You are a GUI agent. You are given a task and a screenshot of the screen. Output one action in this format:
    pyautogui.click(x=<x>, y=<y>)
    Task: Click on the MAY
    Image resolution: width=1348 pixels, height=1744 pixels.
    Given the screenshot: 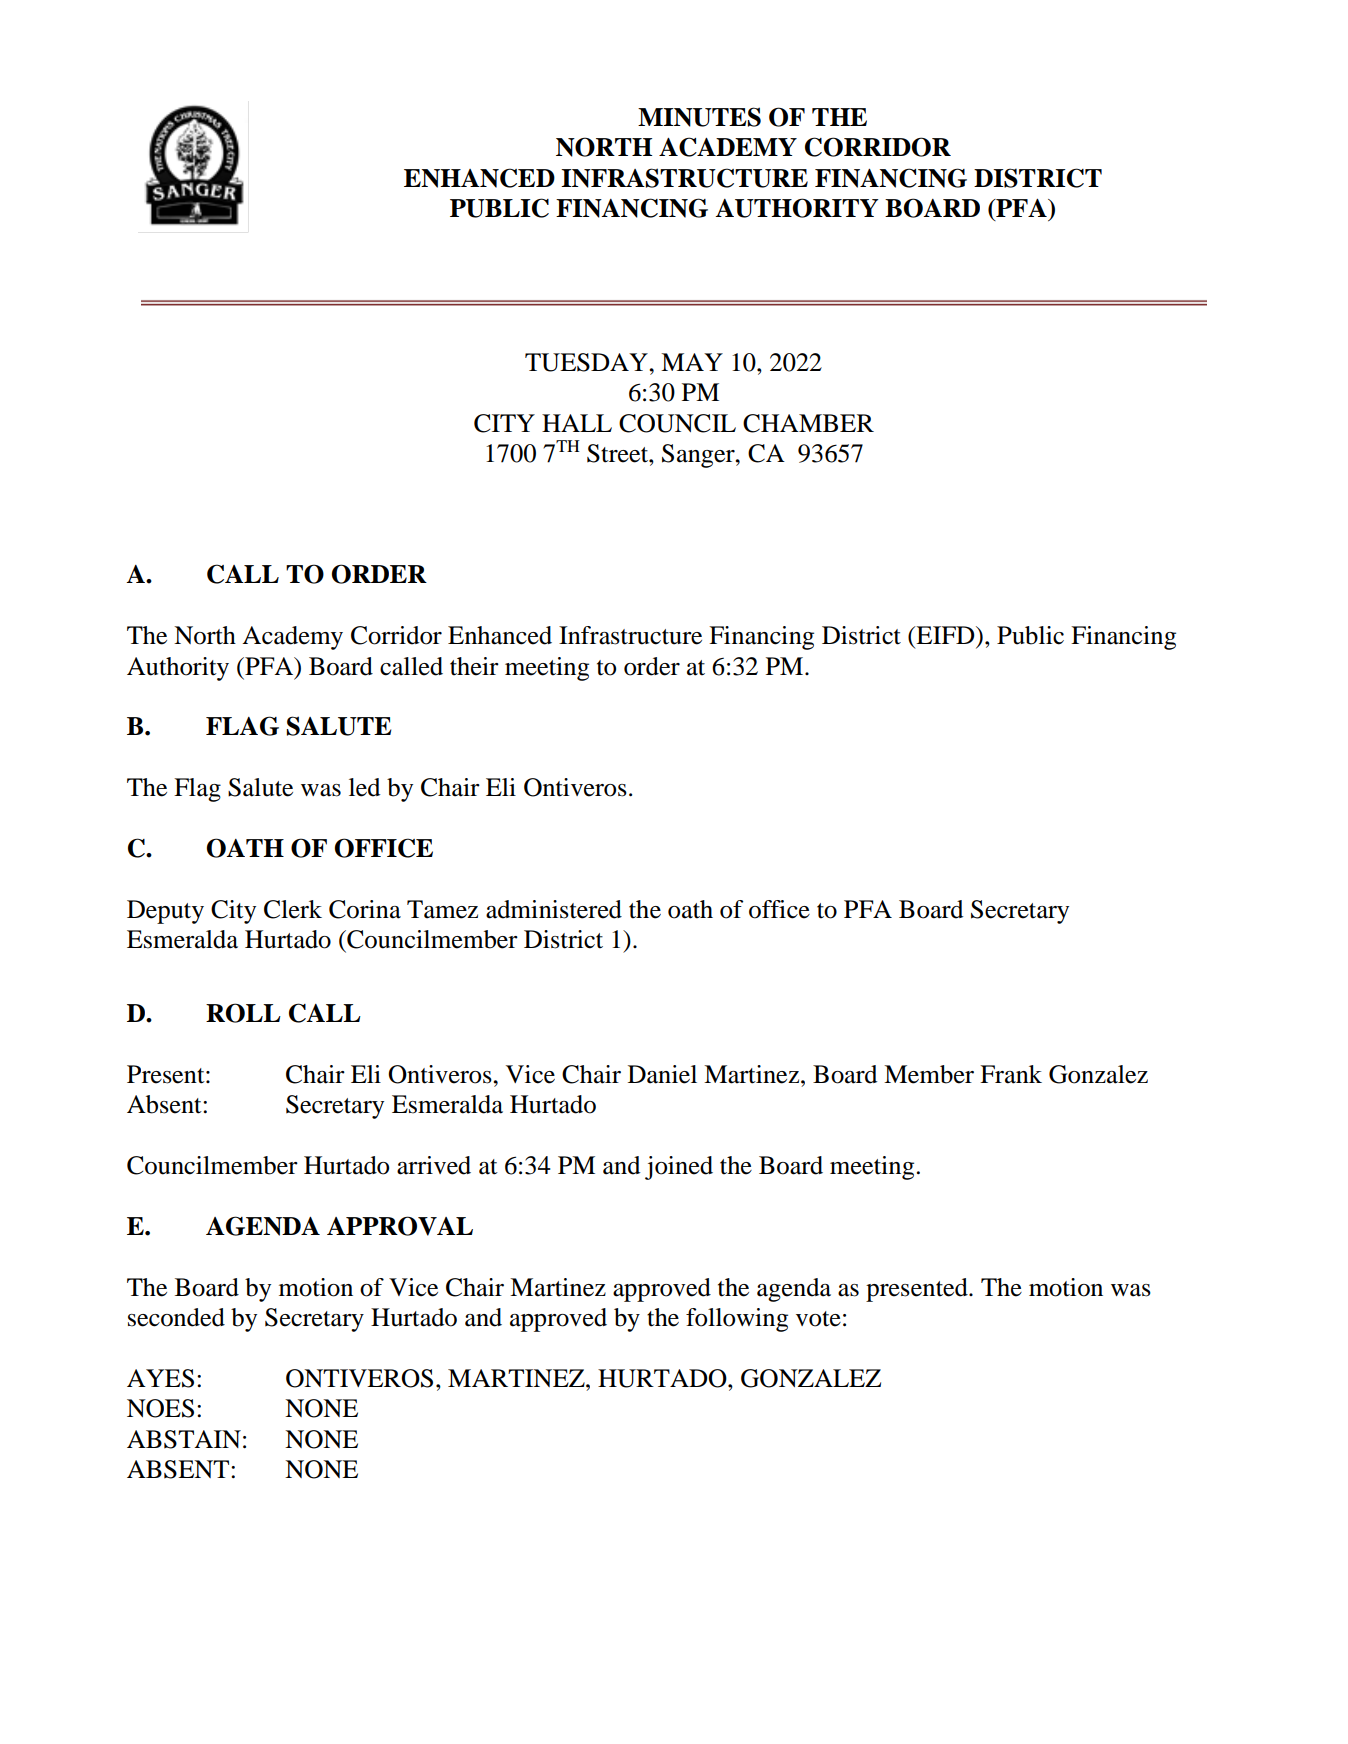 What is the action you would take?
    pyautogui.click(x=692, y=362)
